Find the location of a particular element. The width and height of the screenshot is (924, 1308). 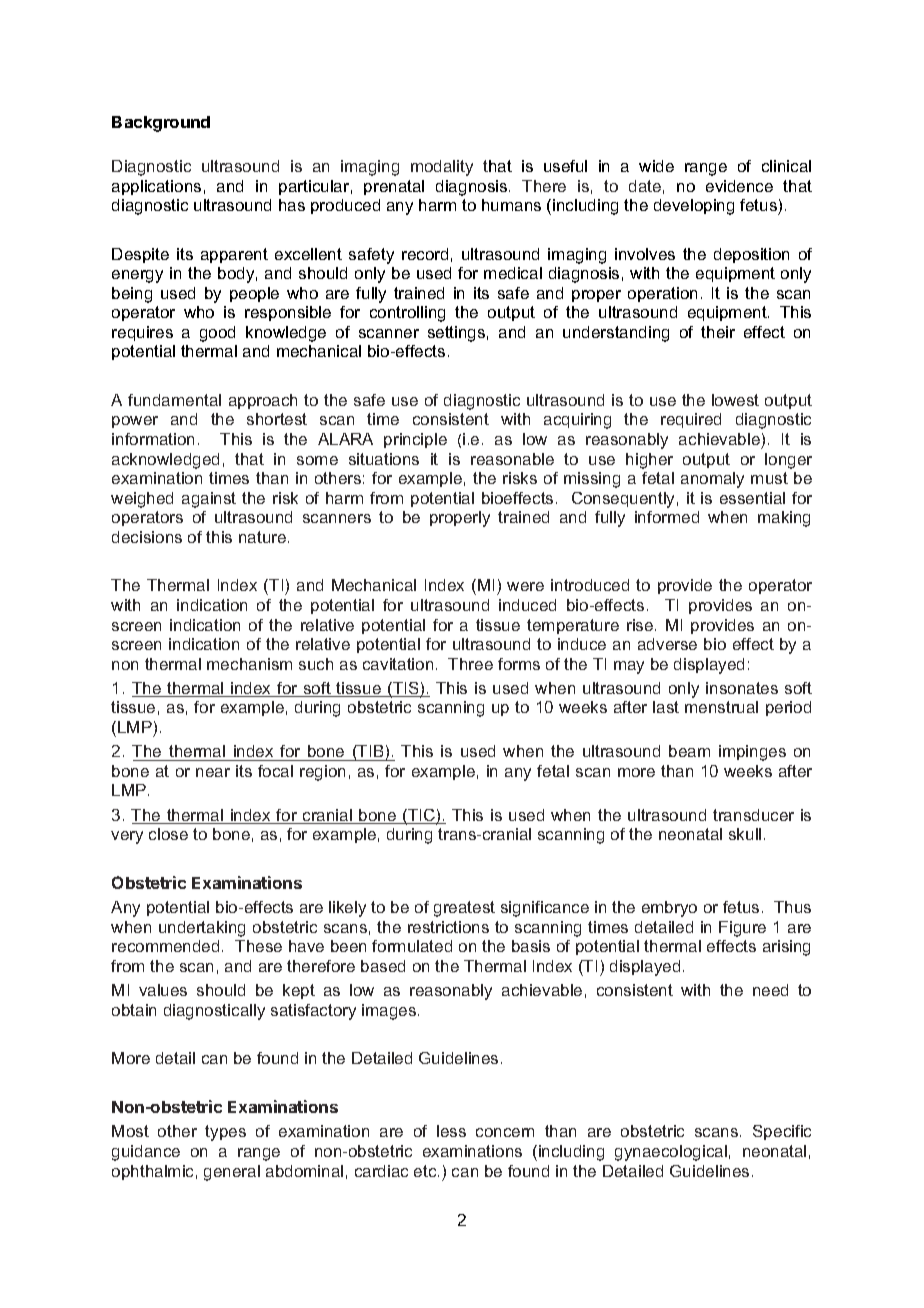

mechanism is located at coordinates (249, 664).
